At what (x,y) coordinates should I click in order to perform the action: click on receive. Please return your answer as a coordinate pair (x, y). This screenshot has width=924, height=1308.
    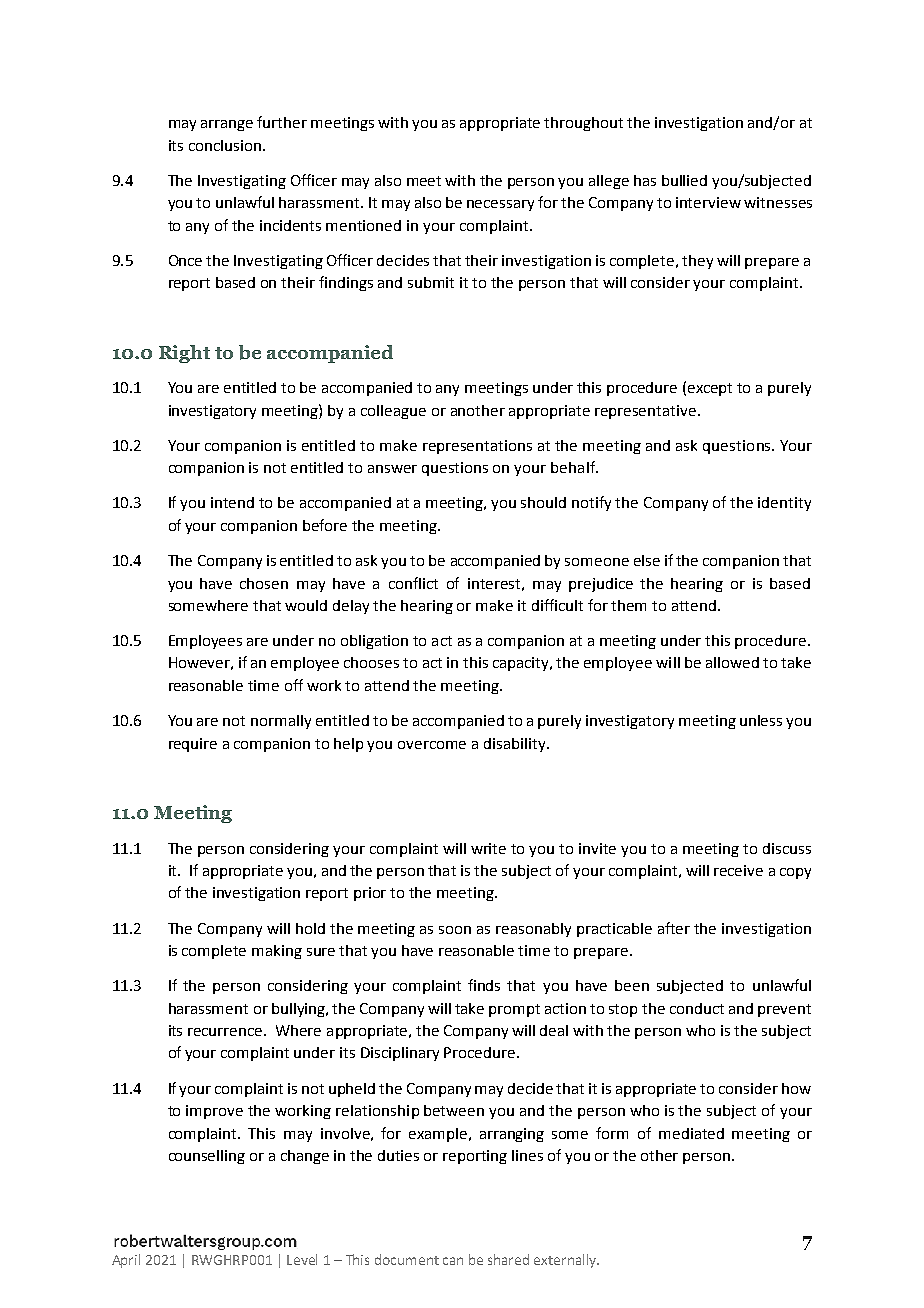
    Looking at the image, I should click on (738, 870).
